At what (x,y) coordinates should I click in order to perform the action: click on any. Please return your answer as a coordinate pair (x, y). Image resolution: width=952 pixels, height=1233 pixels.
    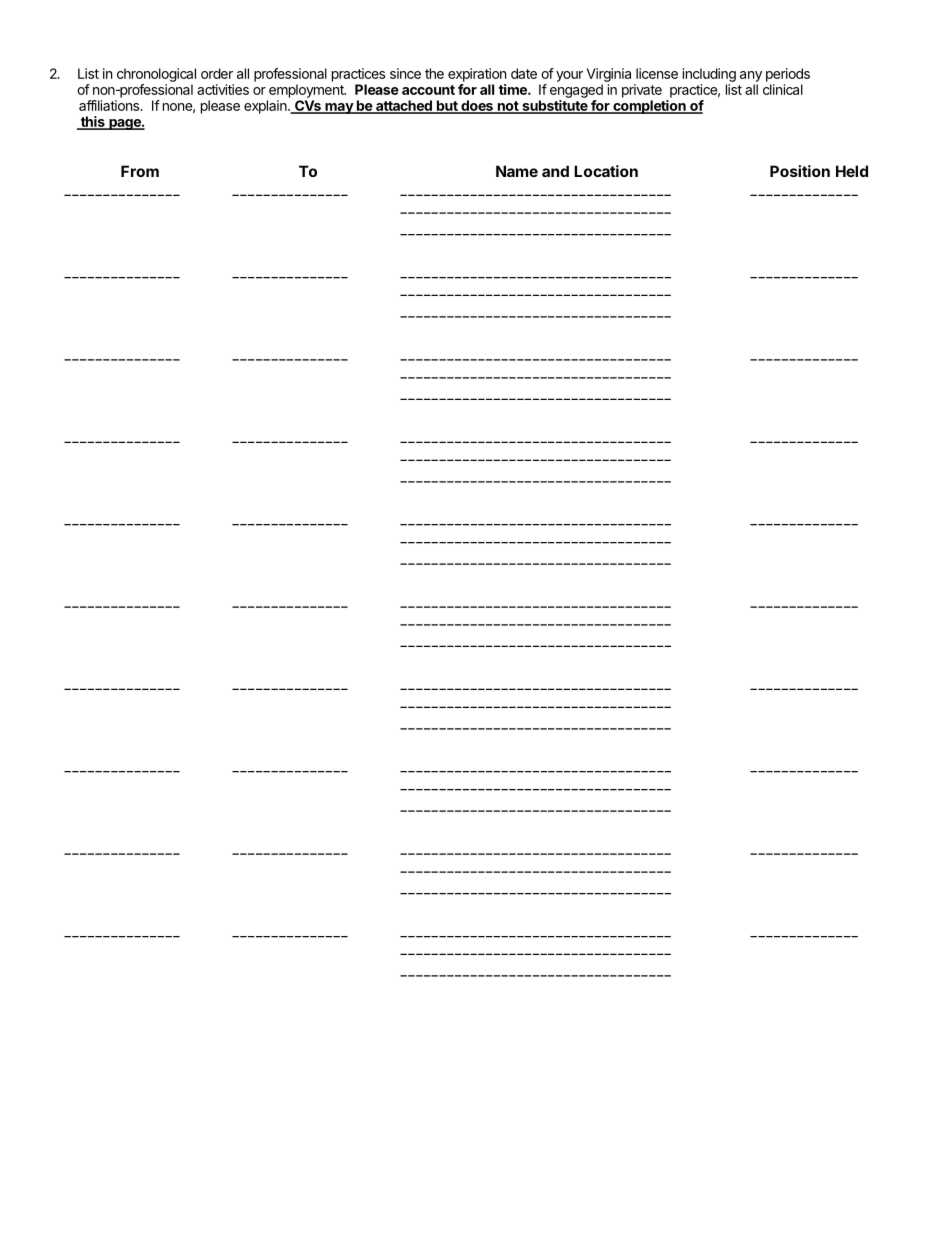
    Looking at the image, I should click on (751, 76).
